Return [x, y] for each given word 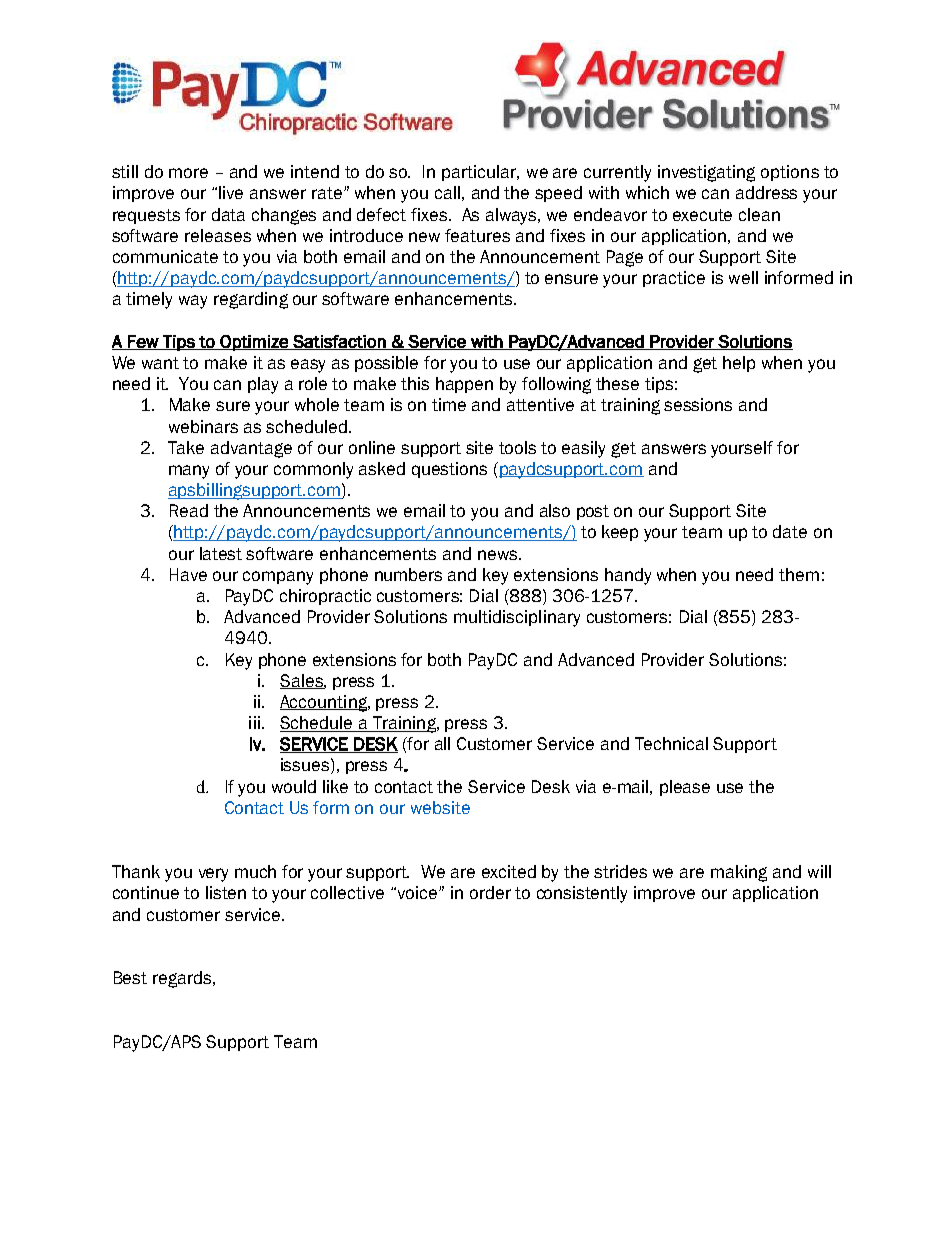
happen [464, 385]
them [799, 574]
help [739, 364]
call [447, 192]
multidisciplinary [517, 618]
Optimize [254, 343]
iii [254, 722]
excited [509, 871]
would [294, 786]
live [231, 192]
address [766, 192]
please [685, 788]
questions [449, 470]
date [790, 531]
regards [183, 979]
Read [189, 510]
